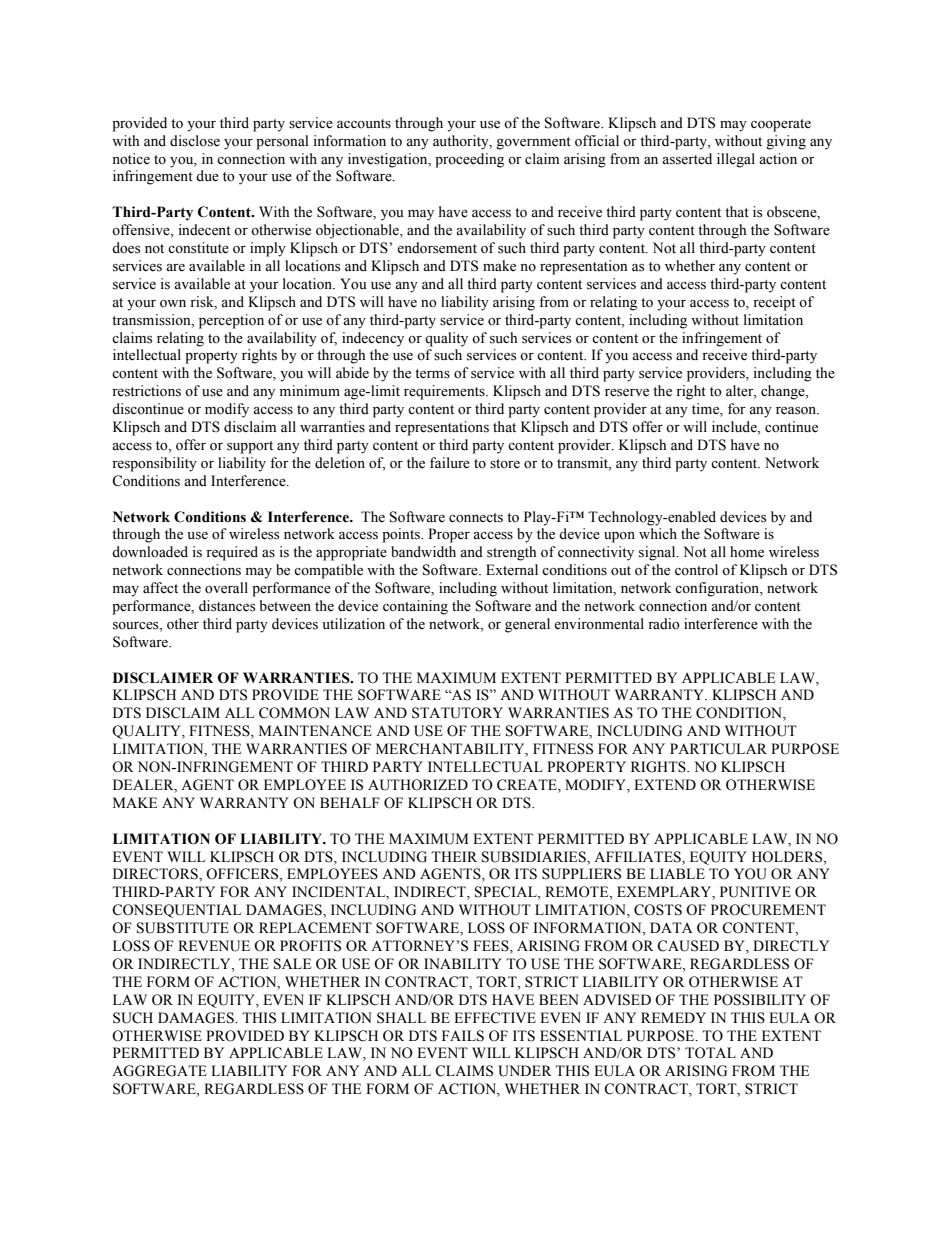 This document has height=1233, width=952. Describe the element at coordinates (227, 606) in the document. I see `distances` at that location.
